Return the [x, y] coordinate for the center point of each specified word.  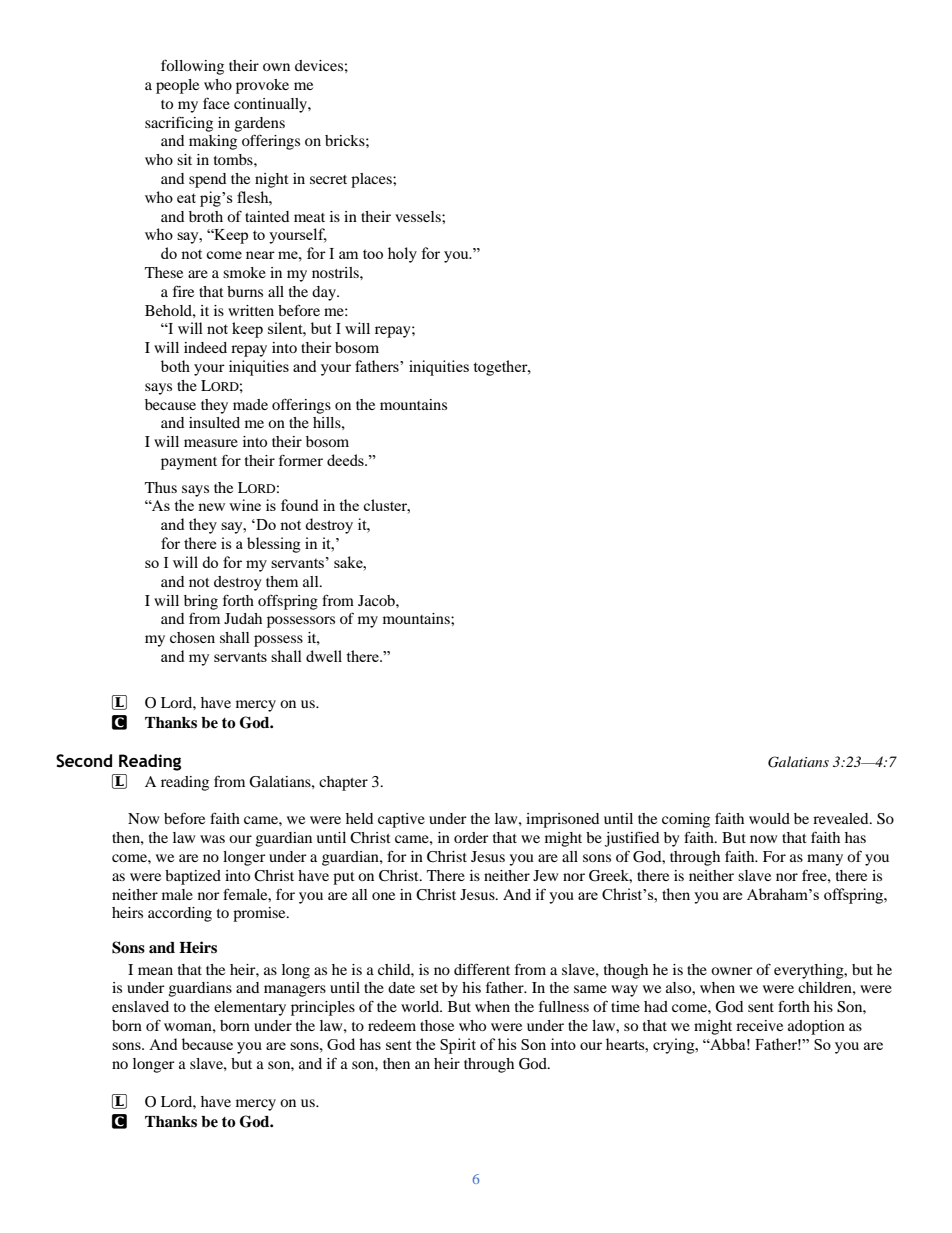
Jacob [377, 600]
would [769, 818]
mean [155, 971]
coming [686, 820]
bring [201, 602]
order [471, 837]
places [372, 180]
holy [402, 255]
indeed [205, 347]
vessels [419, 216]
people [177, 86]
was [212, 839]
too [373, 254]
